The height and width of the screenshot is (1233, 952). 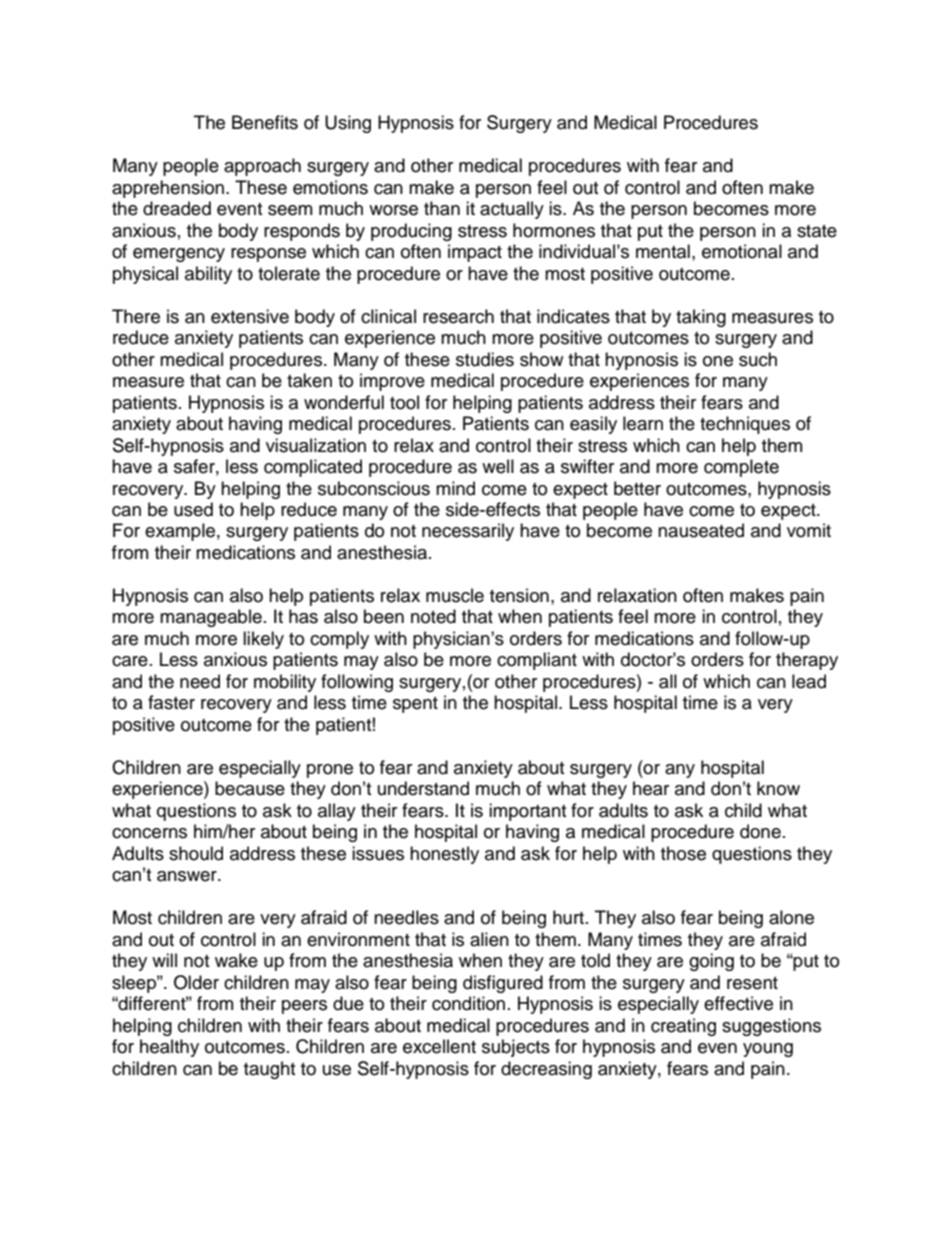 What do you see at coordinates (169, 1048) in the screenshot?
I see `healthy` at bounding box center [169, 1048].
